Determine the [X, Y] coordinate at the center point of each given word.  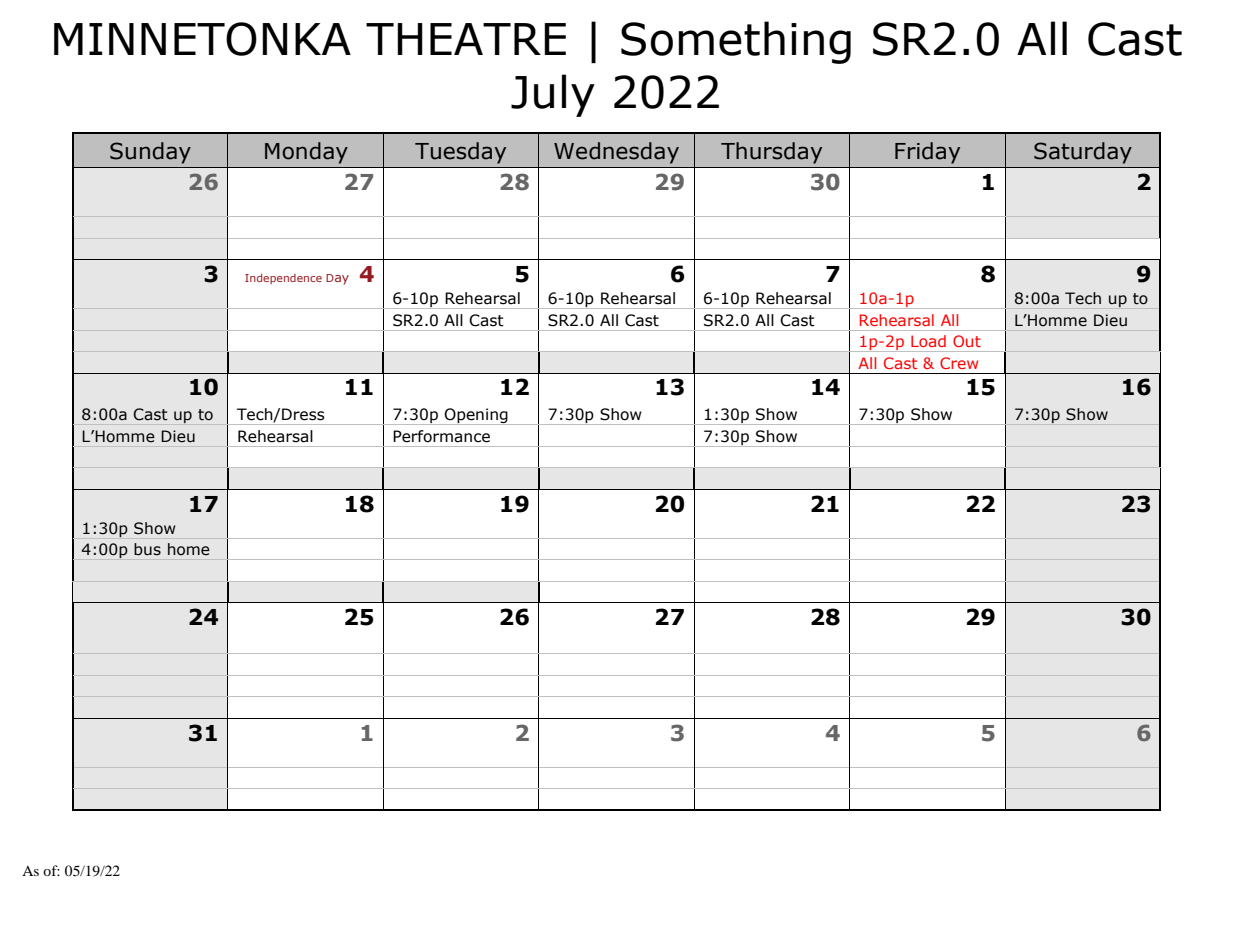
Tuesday [460, 153]
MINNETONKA [202, 39]
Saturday [1083, 153]
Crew [959, 363]
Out [967, 341]
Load [928, 341]
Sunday [150, 153]
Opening [476, 416]
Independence [283, 279]
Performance [441, 436]
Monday [306, 153]
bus [147, 549]
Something [736, 42]
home [189, 549]
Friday [927, 153]
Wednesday [616, 153]
